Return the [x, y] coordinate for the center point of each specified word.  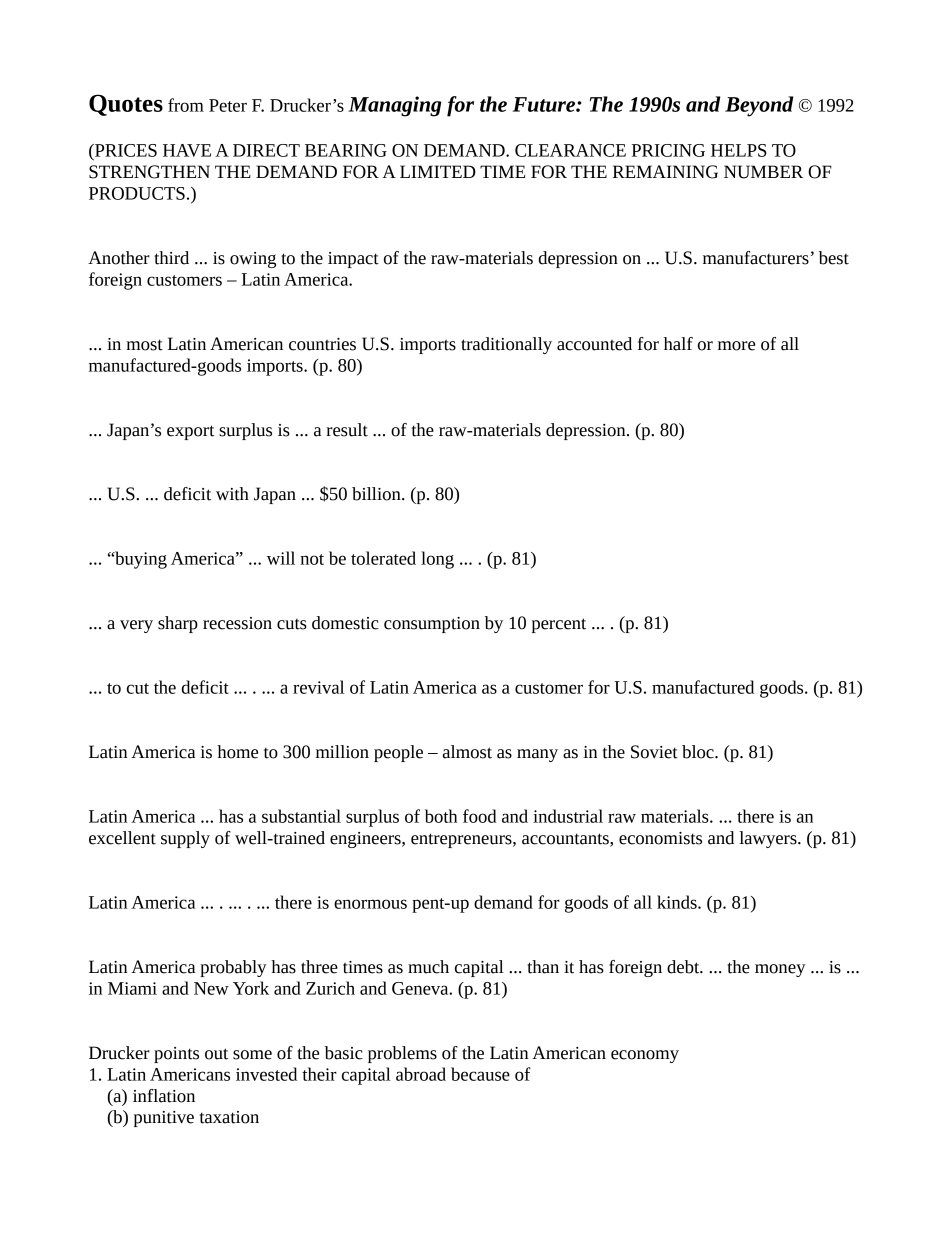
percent [559, 625]
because [480, 1074]
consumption [432, 625]
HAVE [187, 150]
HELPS [739, 150]
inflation [164, 1096]
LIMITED [438, 171]
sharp [178, 624]
